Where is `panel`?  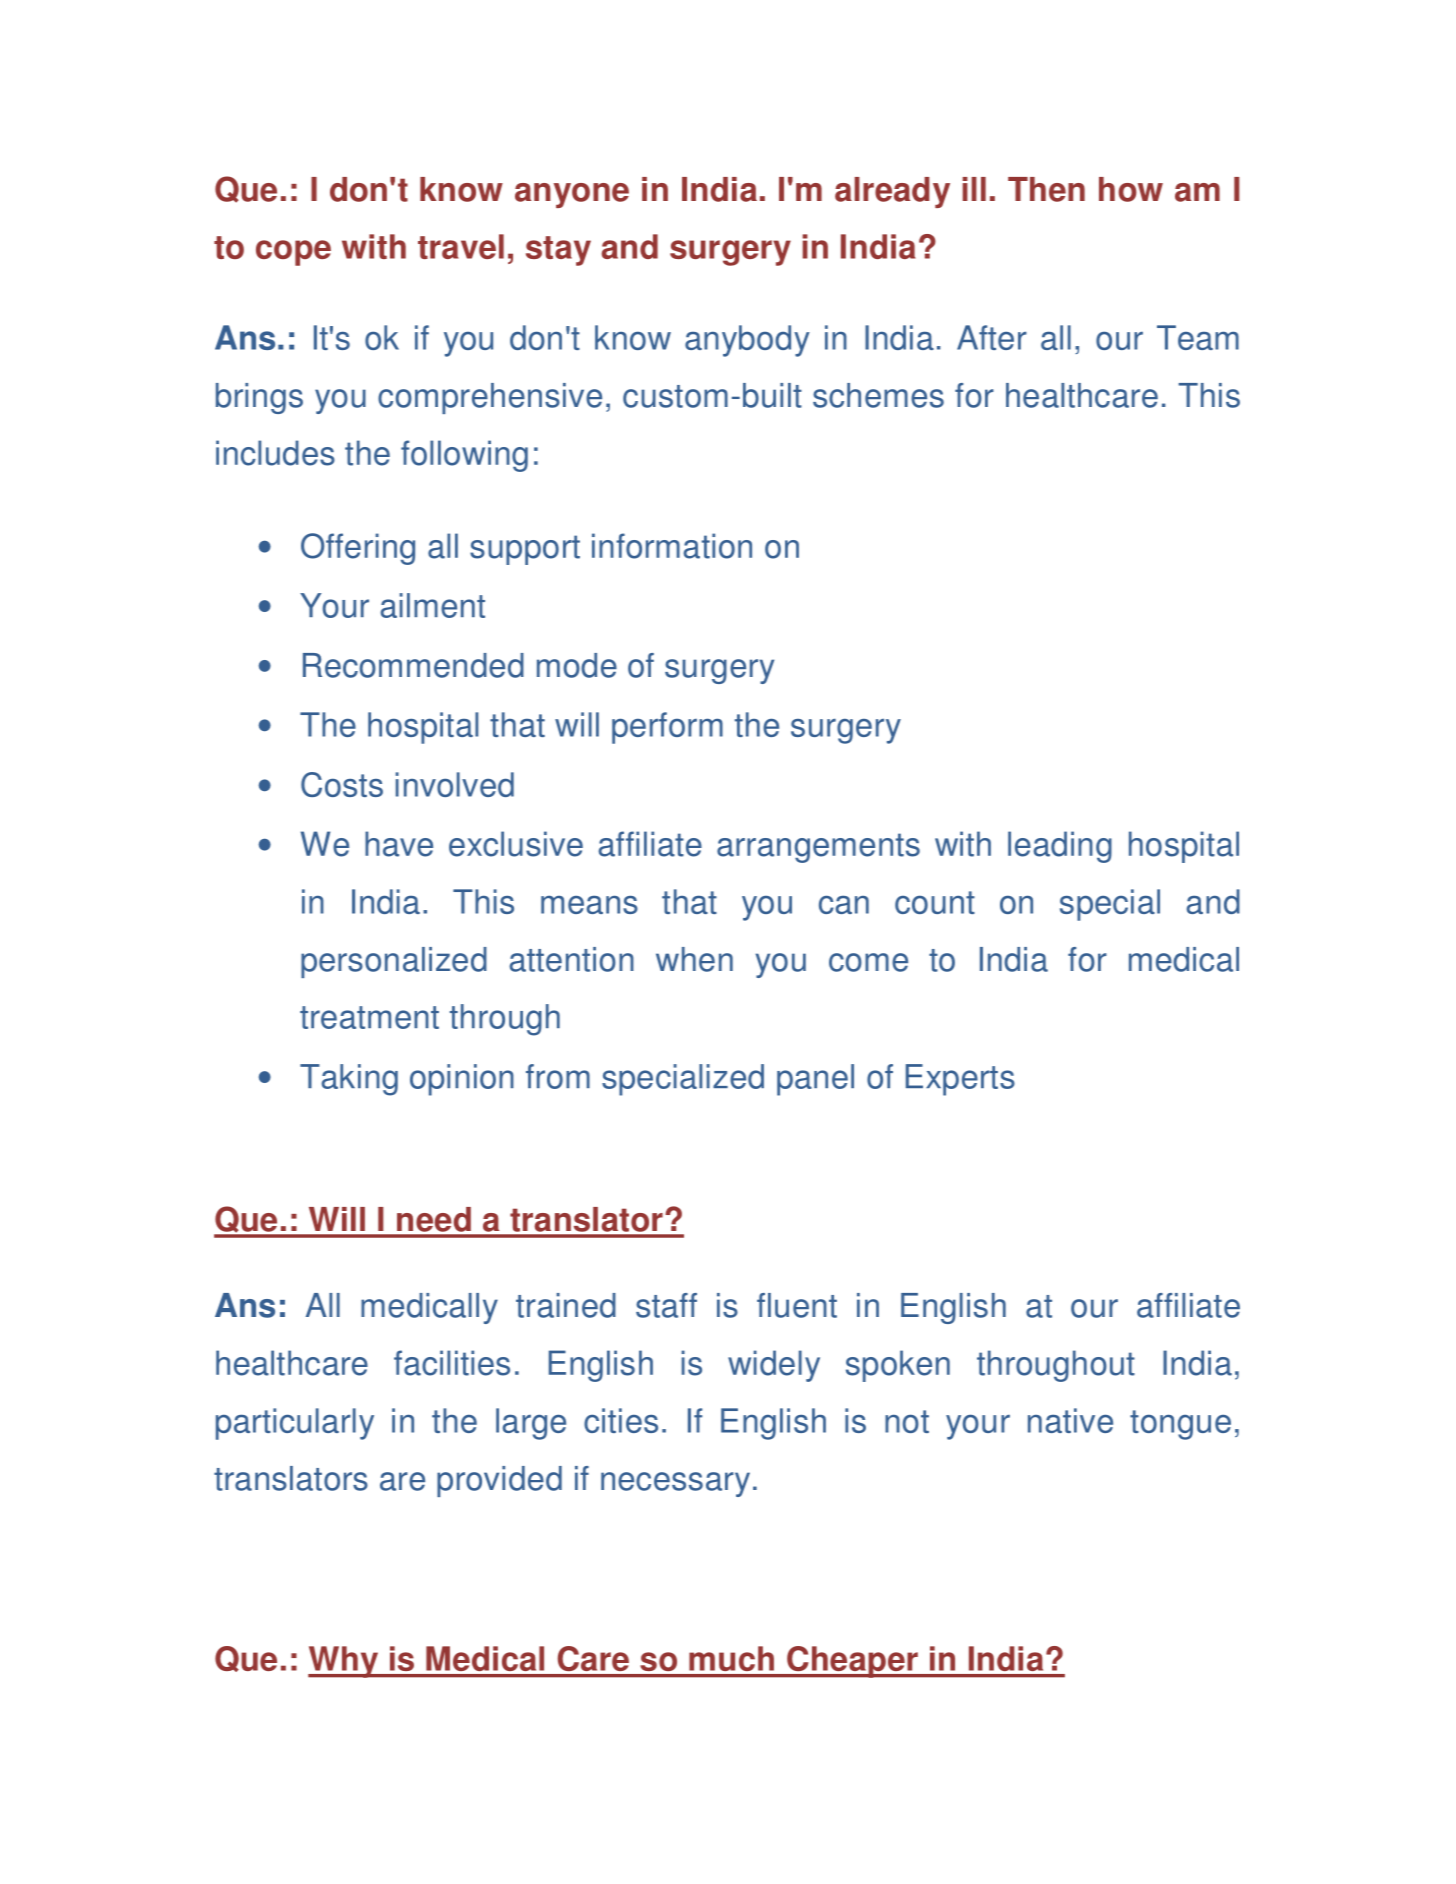 panel is located at coordinates (815, 1080).
